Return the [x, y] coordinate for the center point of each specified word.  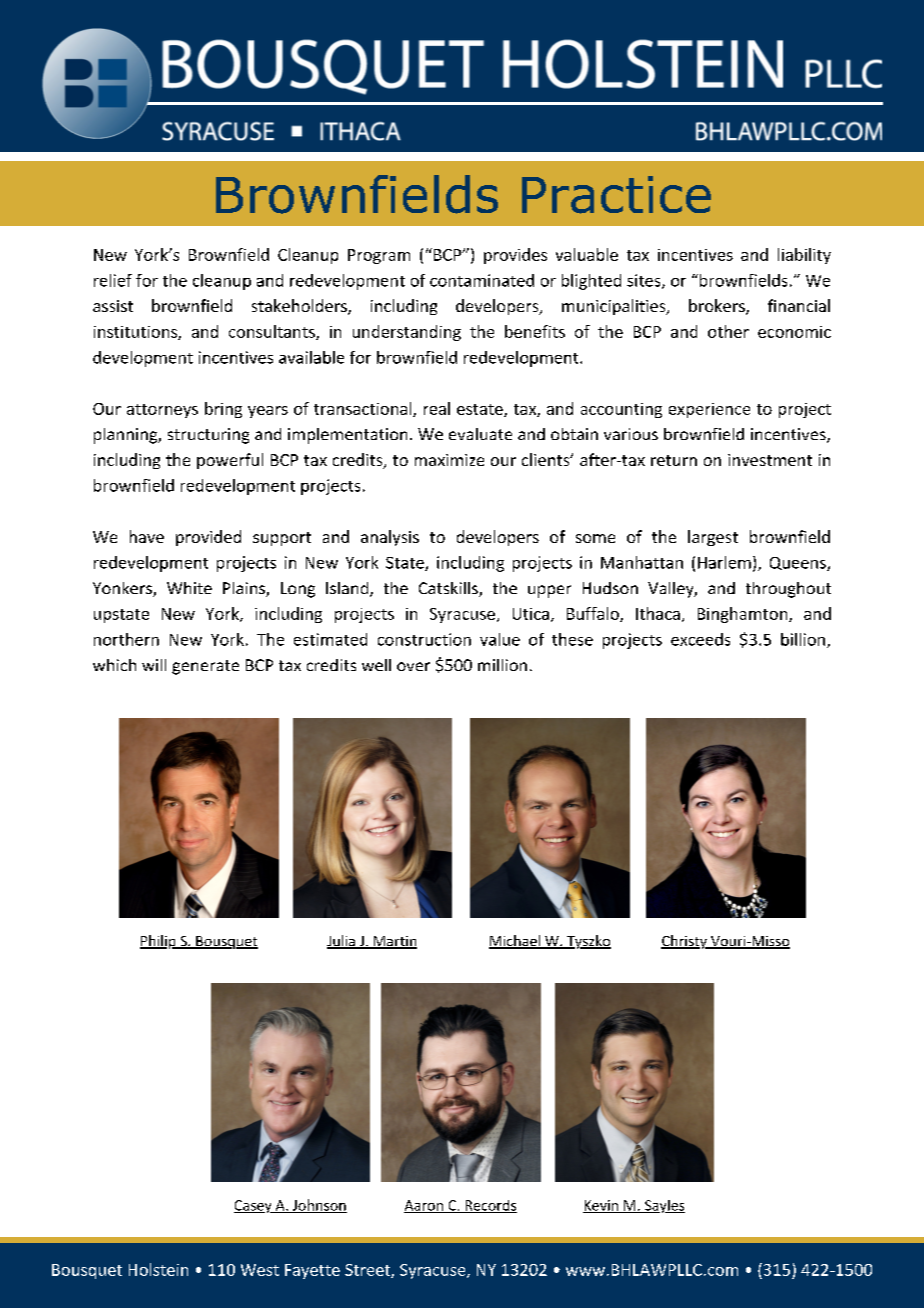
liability [804, 256]
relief [113, 280]
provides [515, 256]
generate [205, 667]
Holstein [158, 1269]
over [413, 666]
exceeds [700, 639]
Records [490, 1206]
